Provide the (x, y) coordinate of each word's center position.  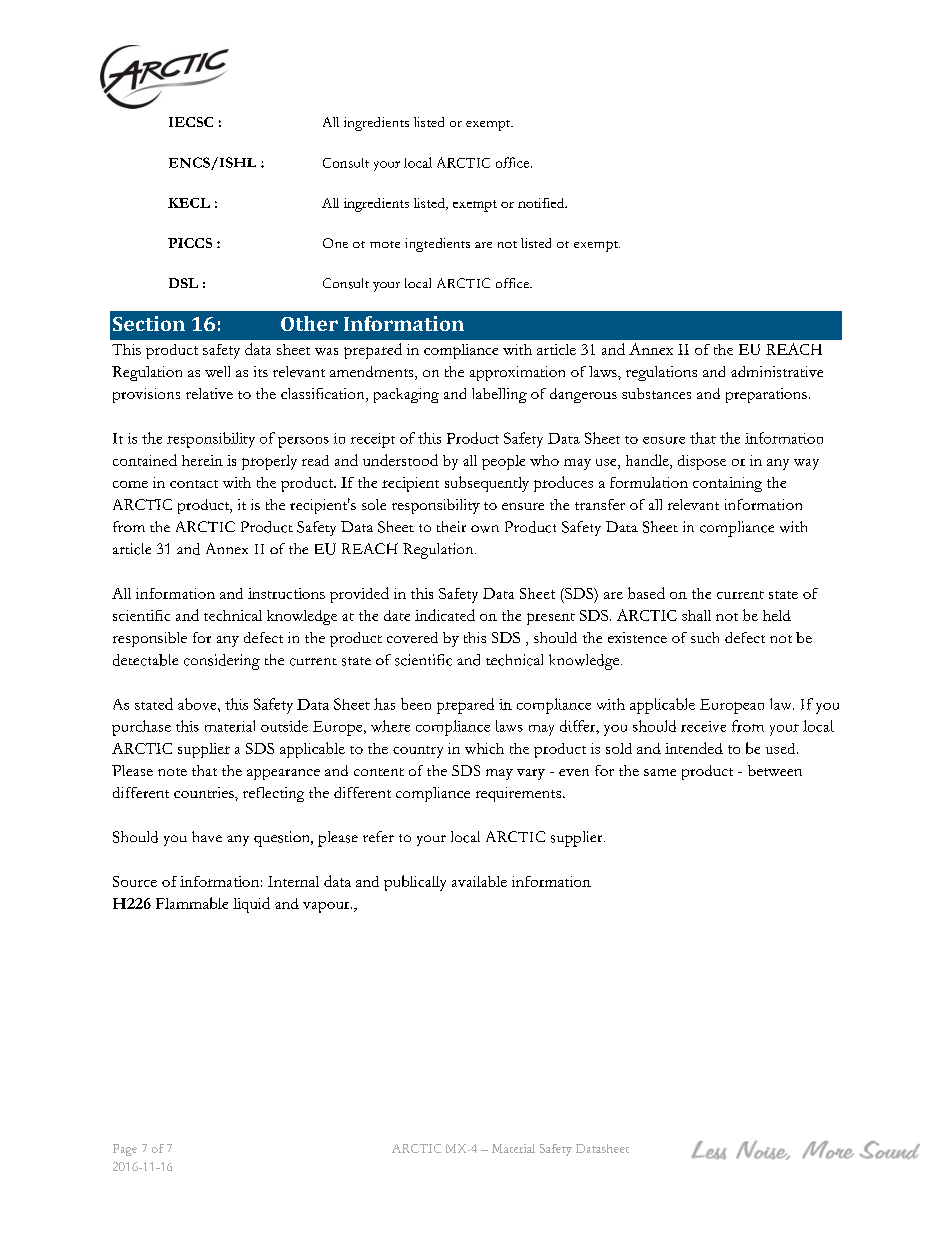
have (207, 836)
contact (194, 484)
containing (727, 484)
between (775, 770)
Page (125, 1150)
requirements (520, 794)
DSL (183, 283)
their (451, 526)
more (385, 244)
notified (542, 203)
